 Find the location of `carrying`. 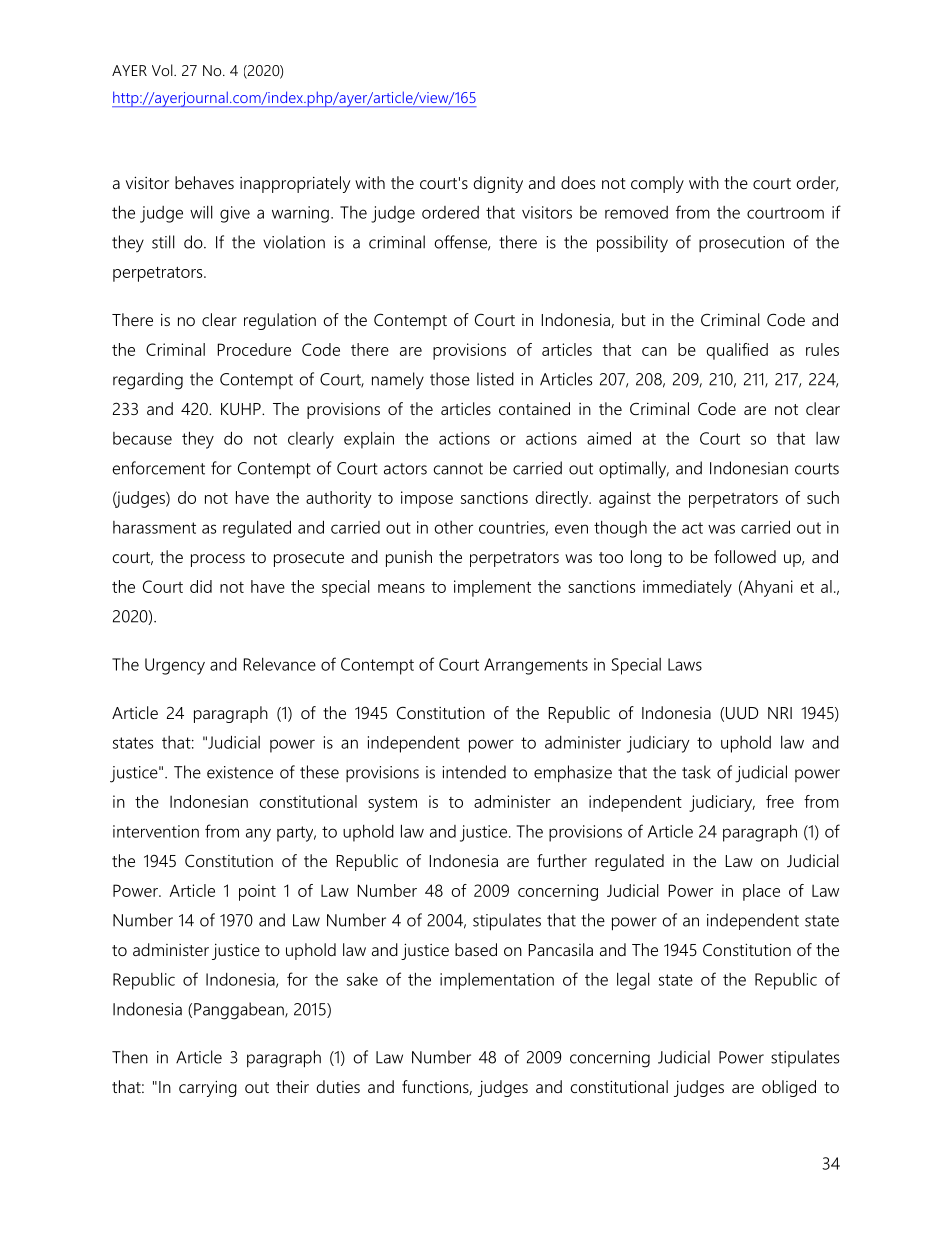

carrying is located at coordinates (208, 1088).
